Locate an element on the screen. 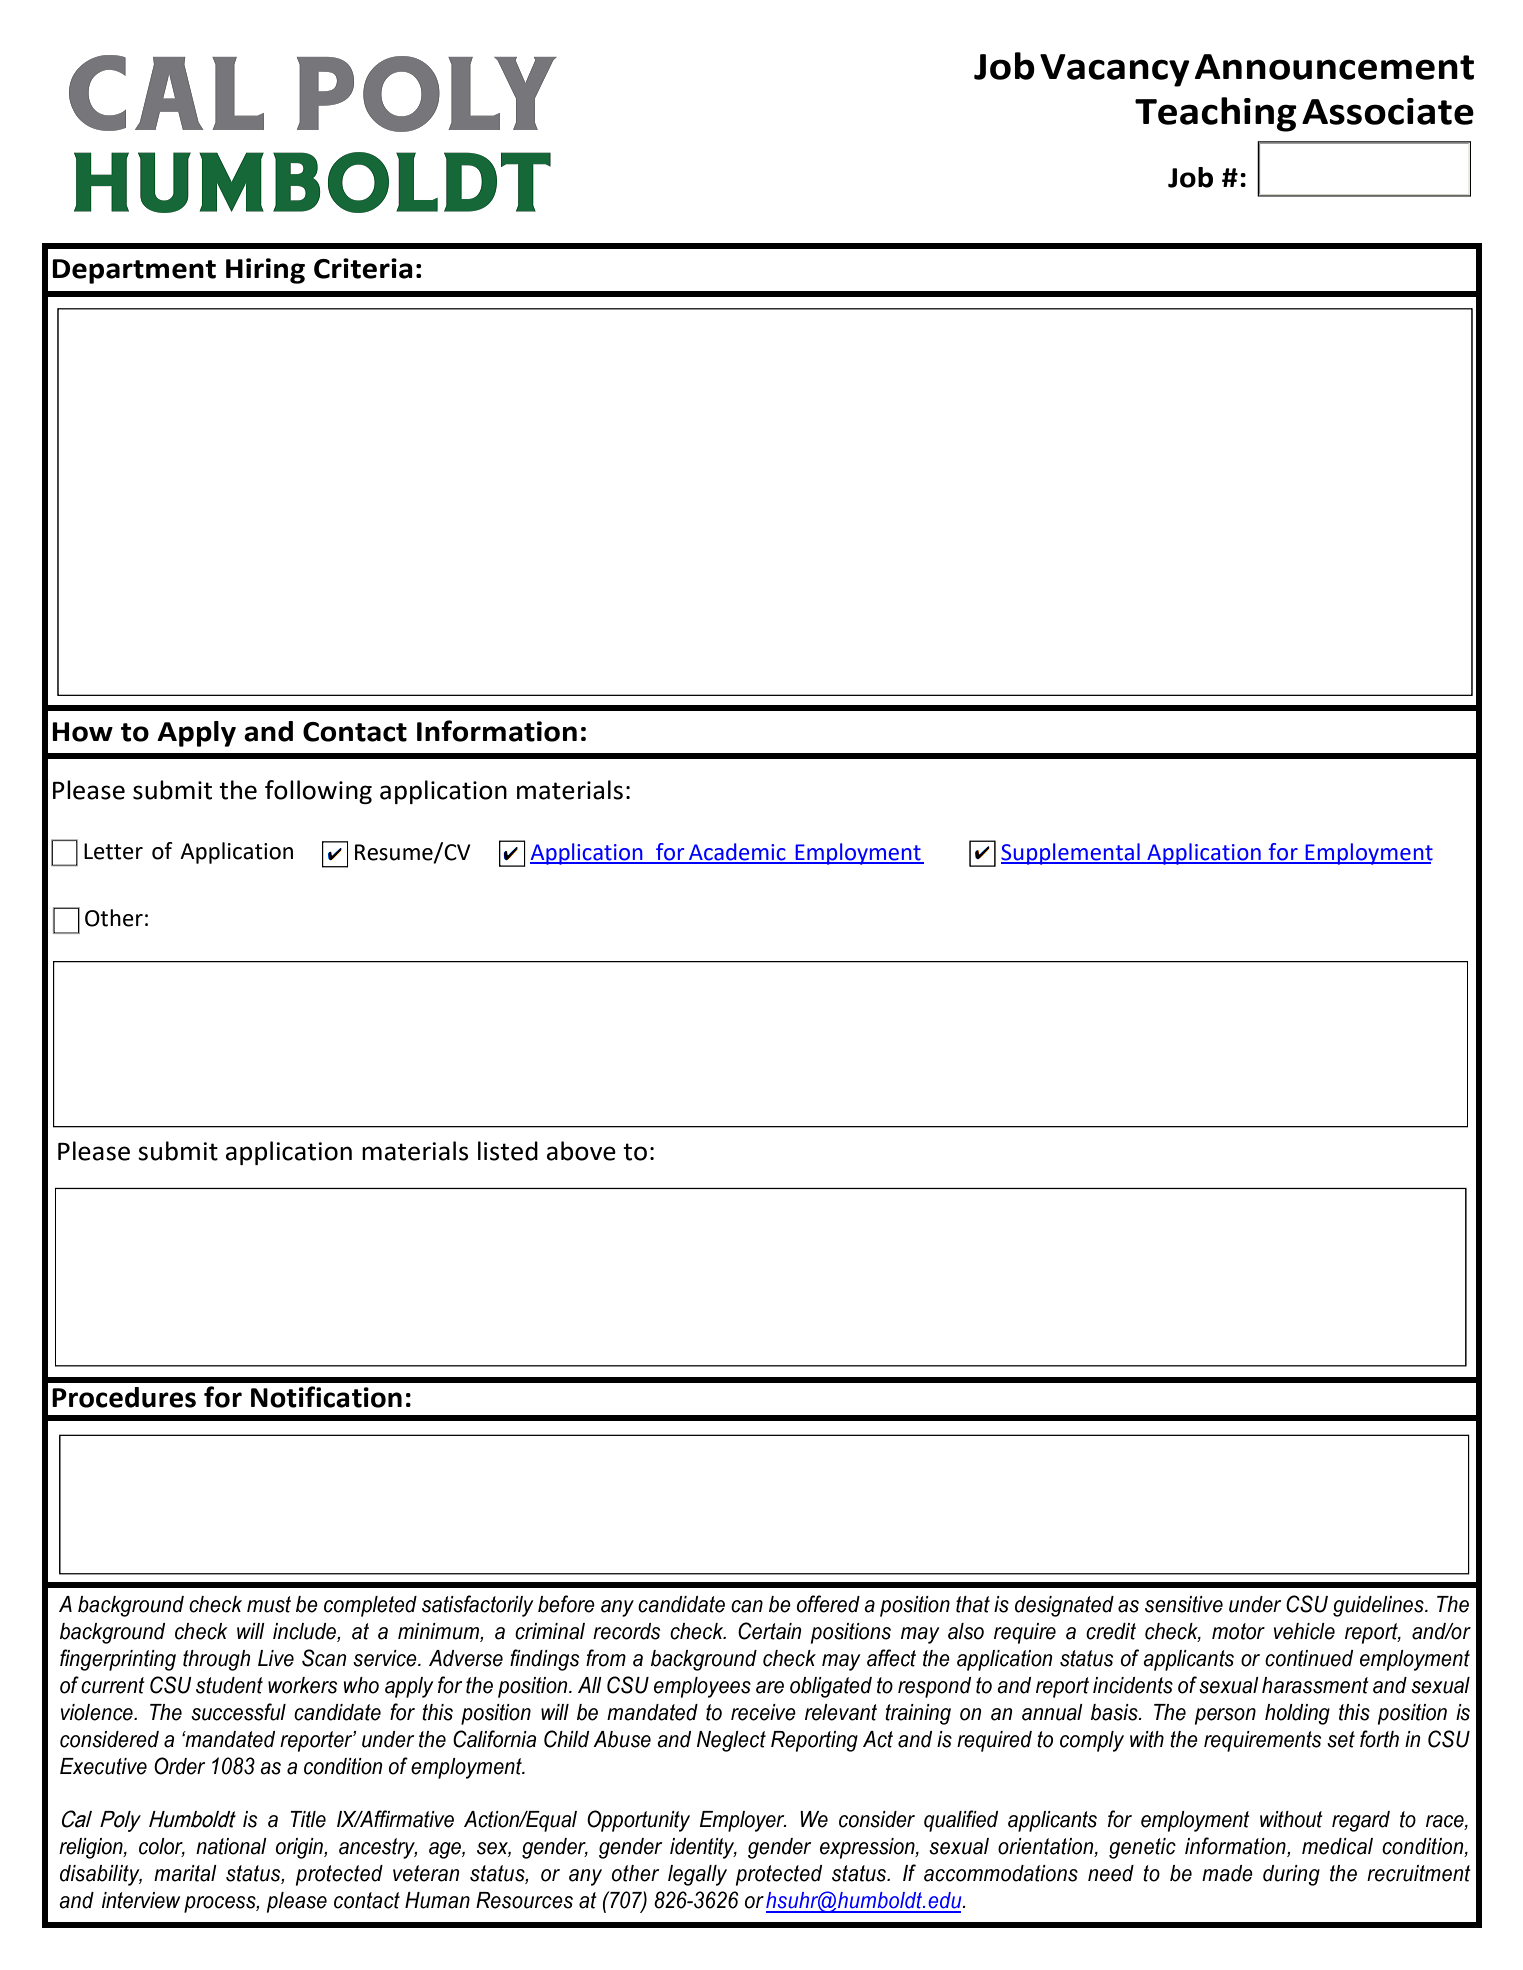  above is located at coordinates (581, 1151).
